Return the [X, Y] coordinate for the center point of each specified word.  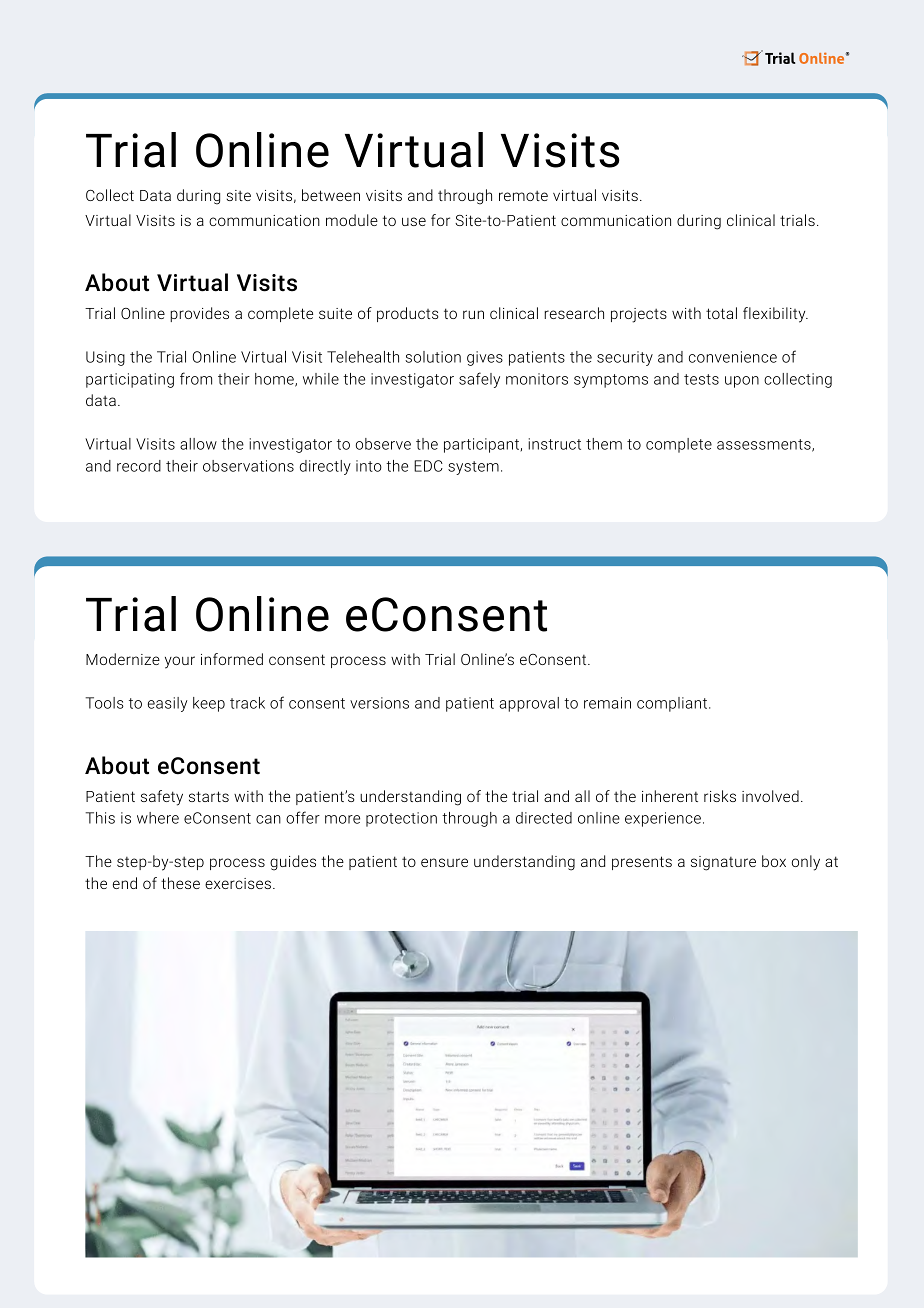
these [180, 883]
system [473, 468]
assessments [765, 445]
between [331, 195]
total [721, 313]
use [414, 221]
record [139, 466]
